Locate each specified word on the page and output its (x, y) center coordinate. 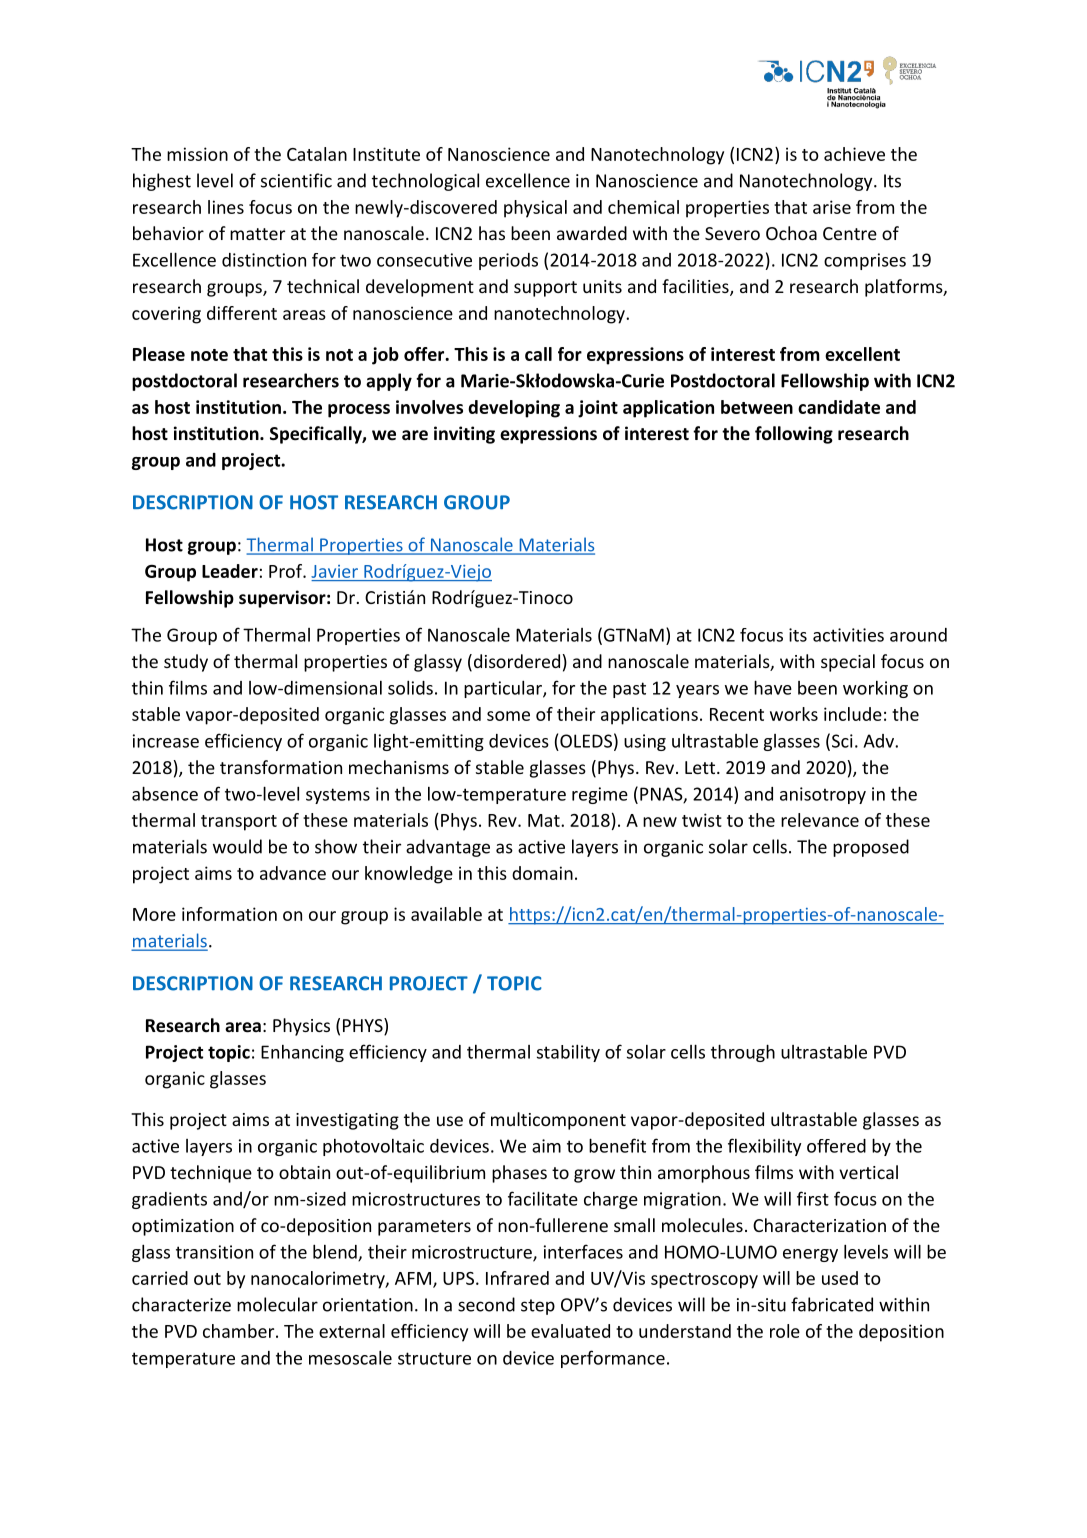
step (538, 1307)
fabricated (832, 1304)
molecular (277, 1304)
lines (226, 207)
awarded (592, 233)
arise (832, 207)
